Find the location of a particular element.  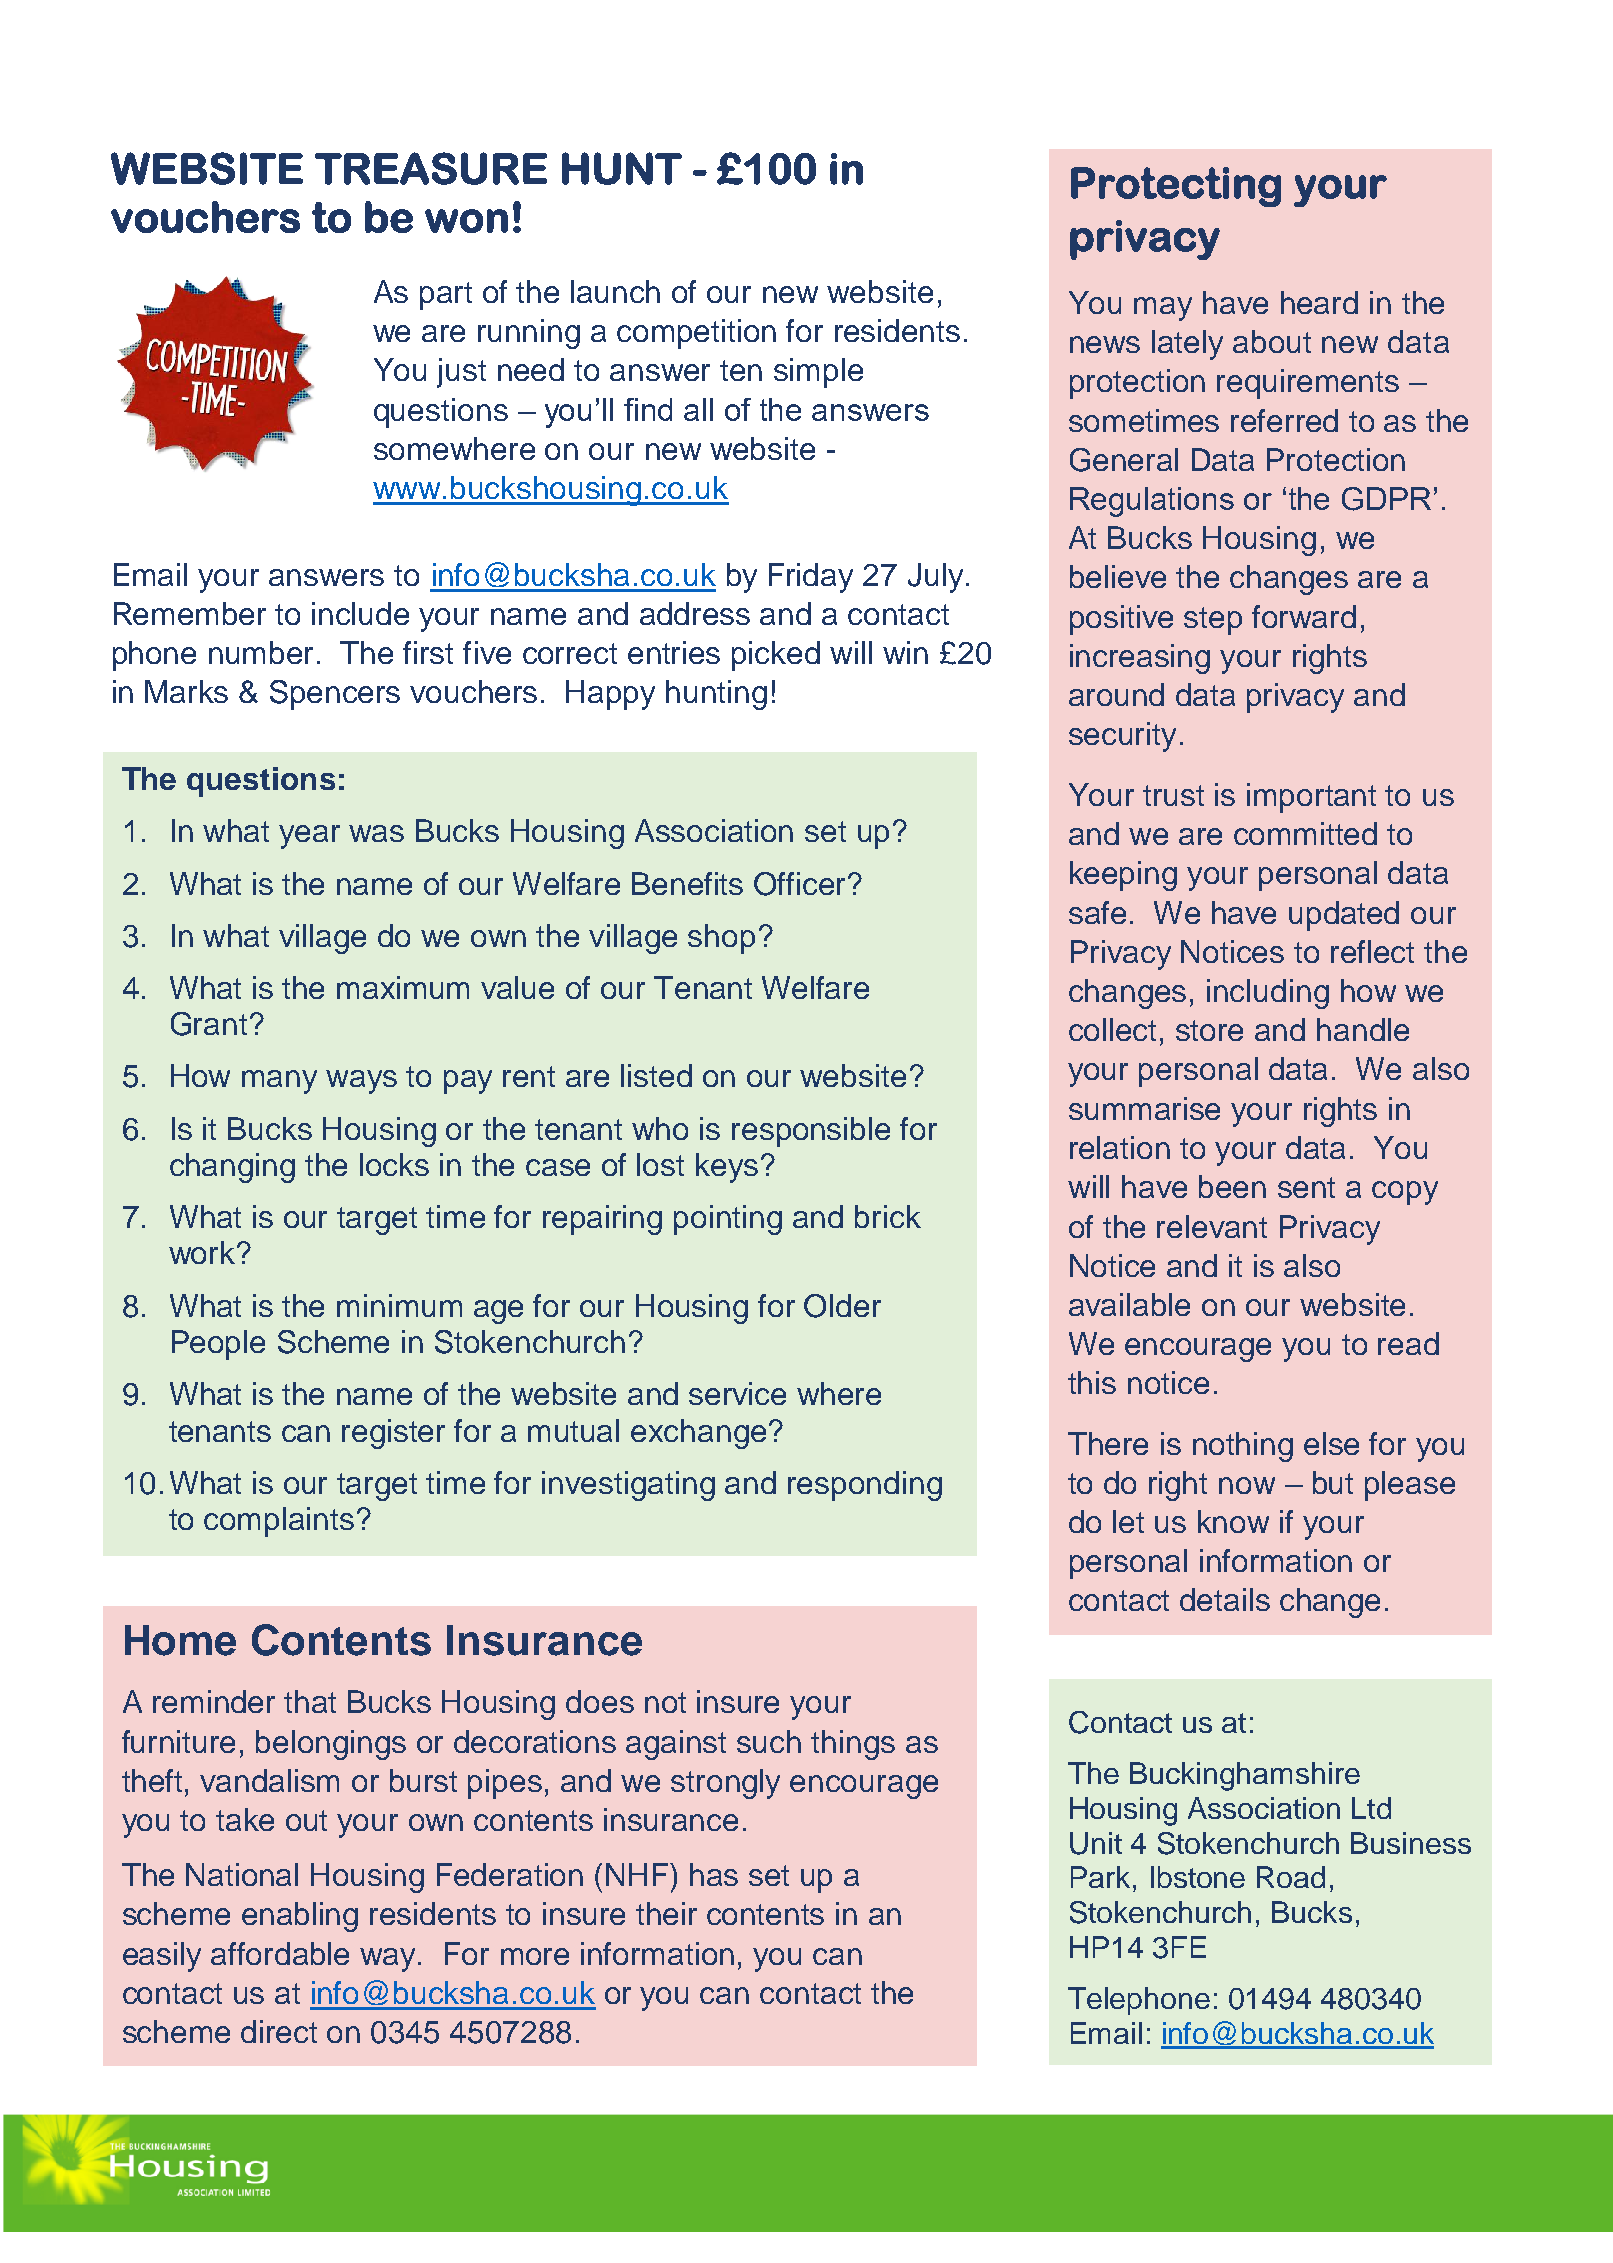

TREASURE is located at coordinates (431, 168).
